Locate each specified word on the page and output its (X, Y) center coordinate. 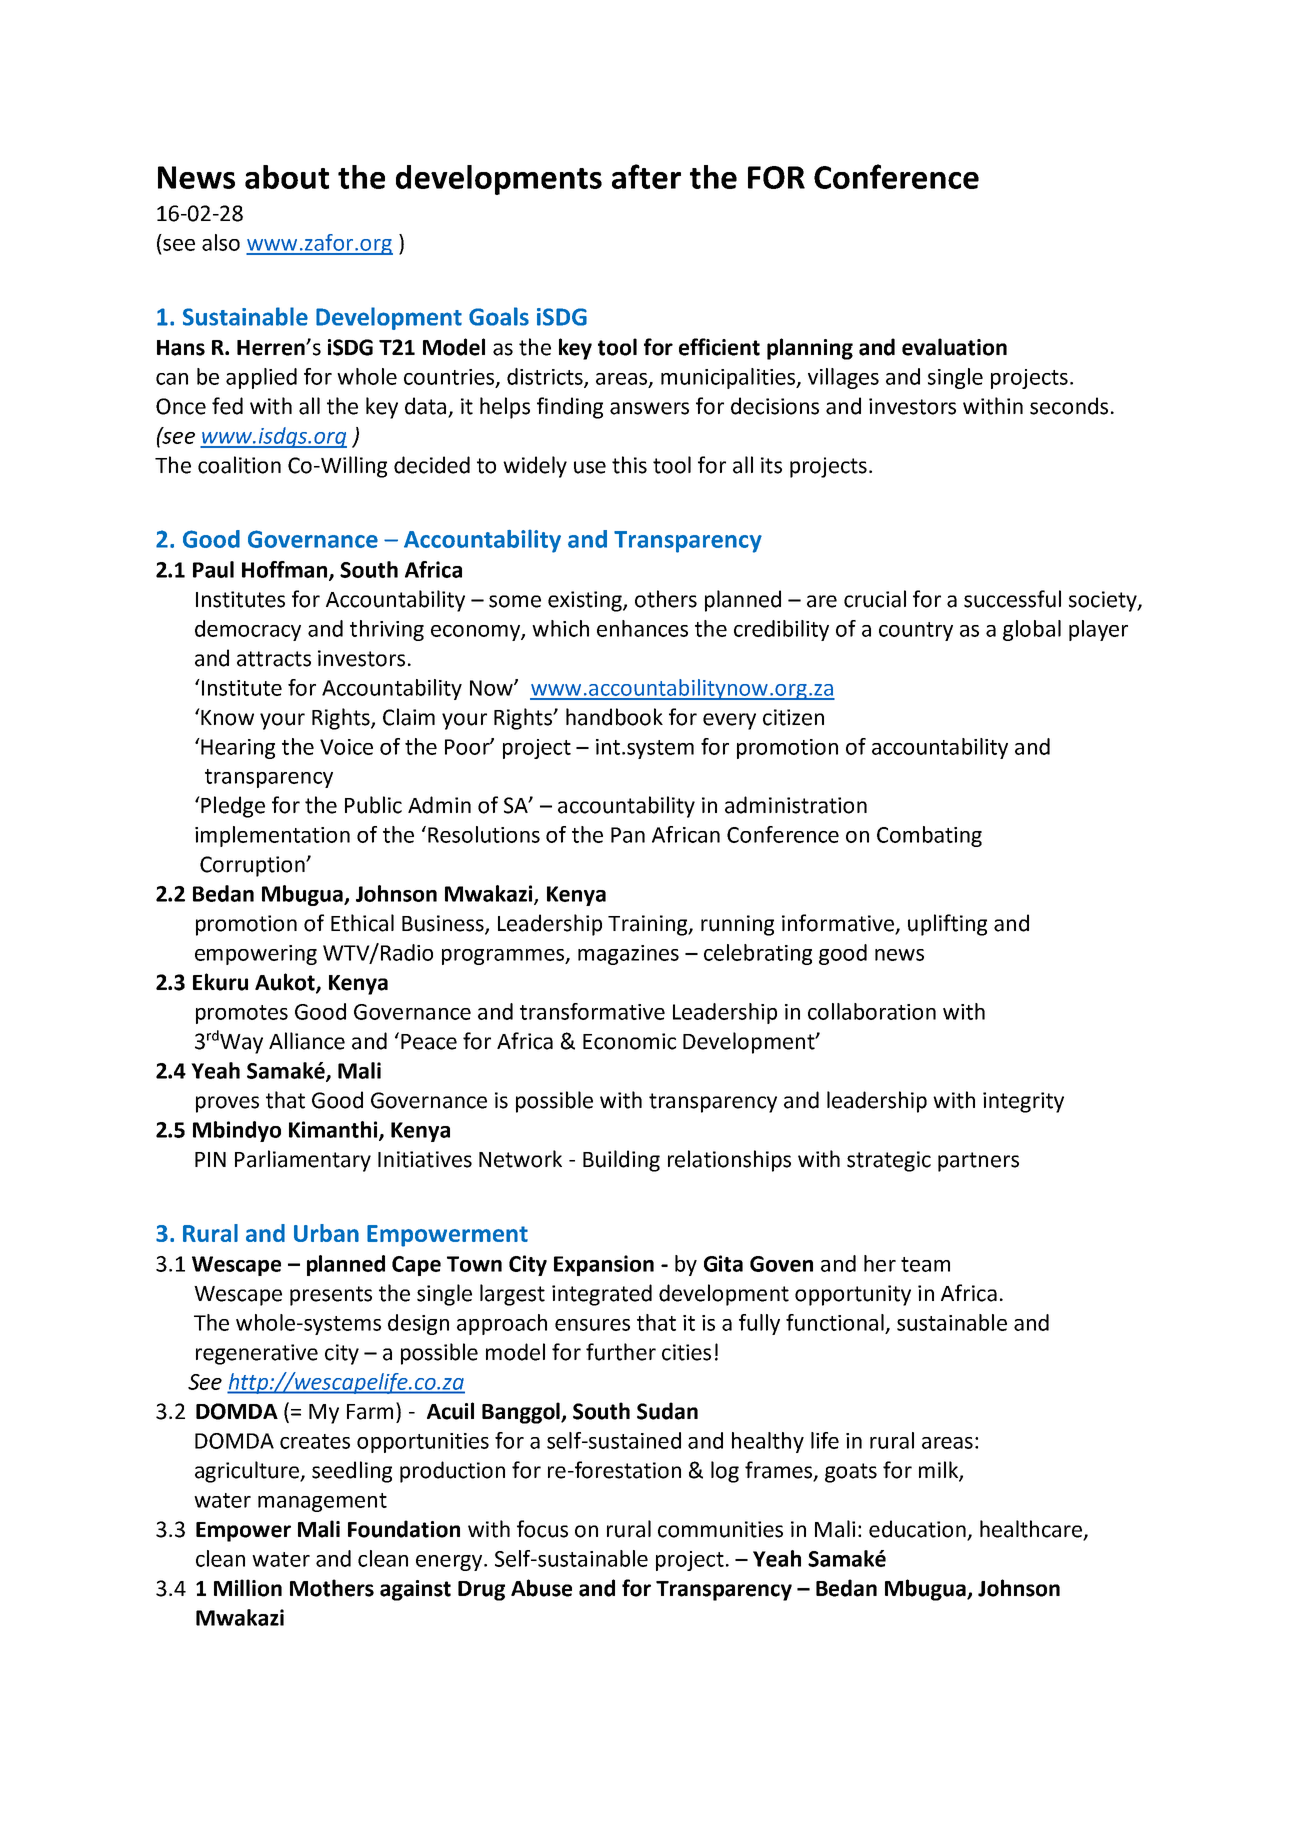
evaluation (954, 347)
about (287, 177)
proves (227, 1104)
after (646, 176)
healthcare (1032, 1530)
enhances (642, 628)
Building (621, 1161)
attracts (274, 659)
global (1032, 630)
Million (248, 1588)
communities (720, 1529)
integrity (1023, 1102)
